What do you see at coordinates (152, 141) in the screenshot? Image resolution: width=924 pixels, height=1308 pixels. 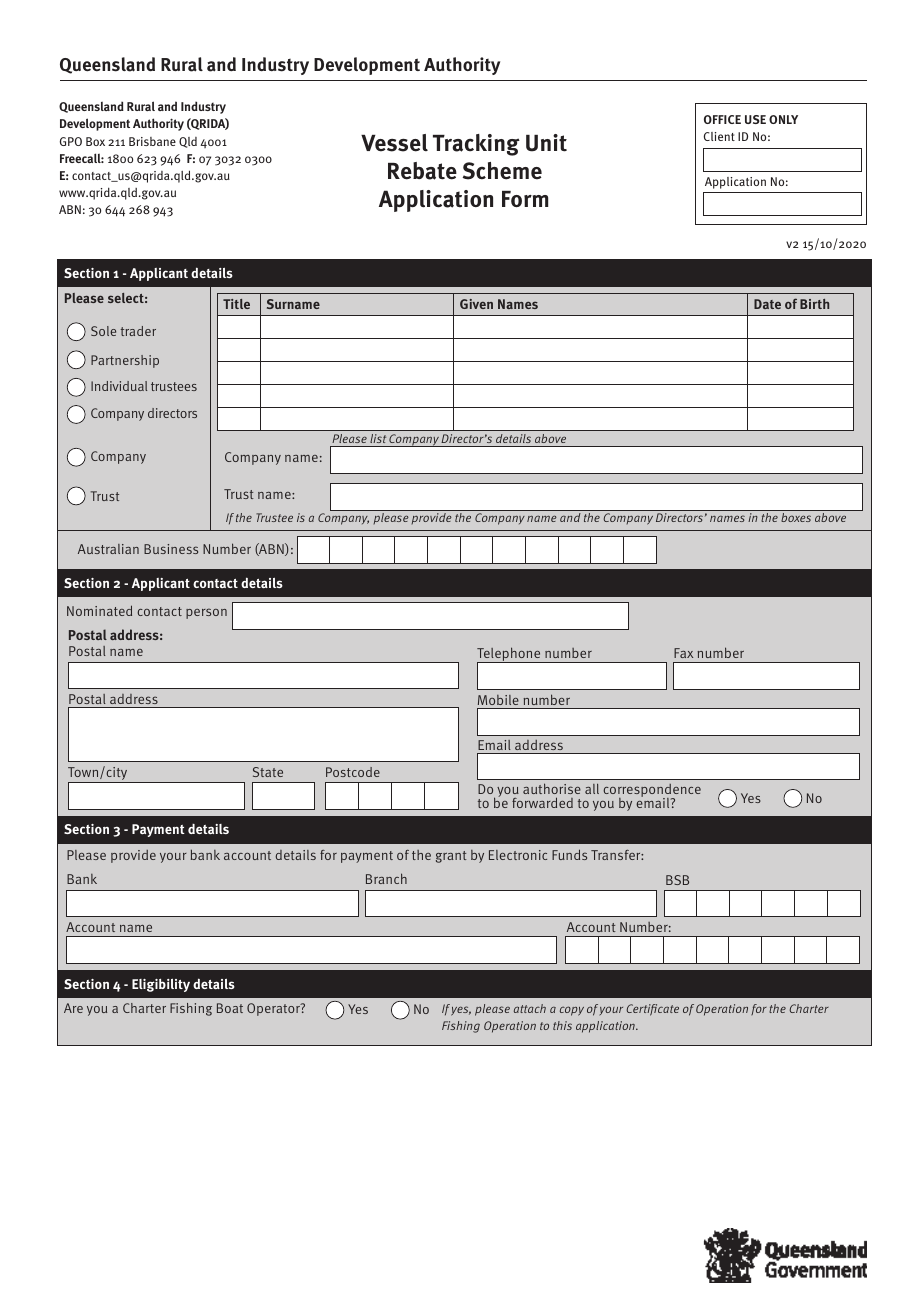 I see `Brisbane` at bounding box center [152, 141].
